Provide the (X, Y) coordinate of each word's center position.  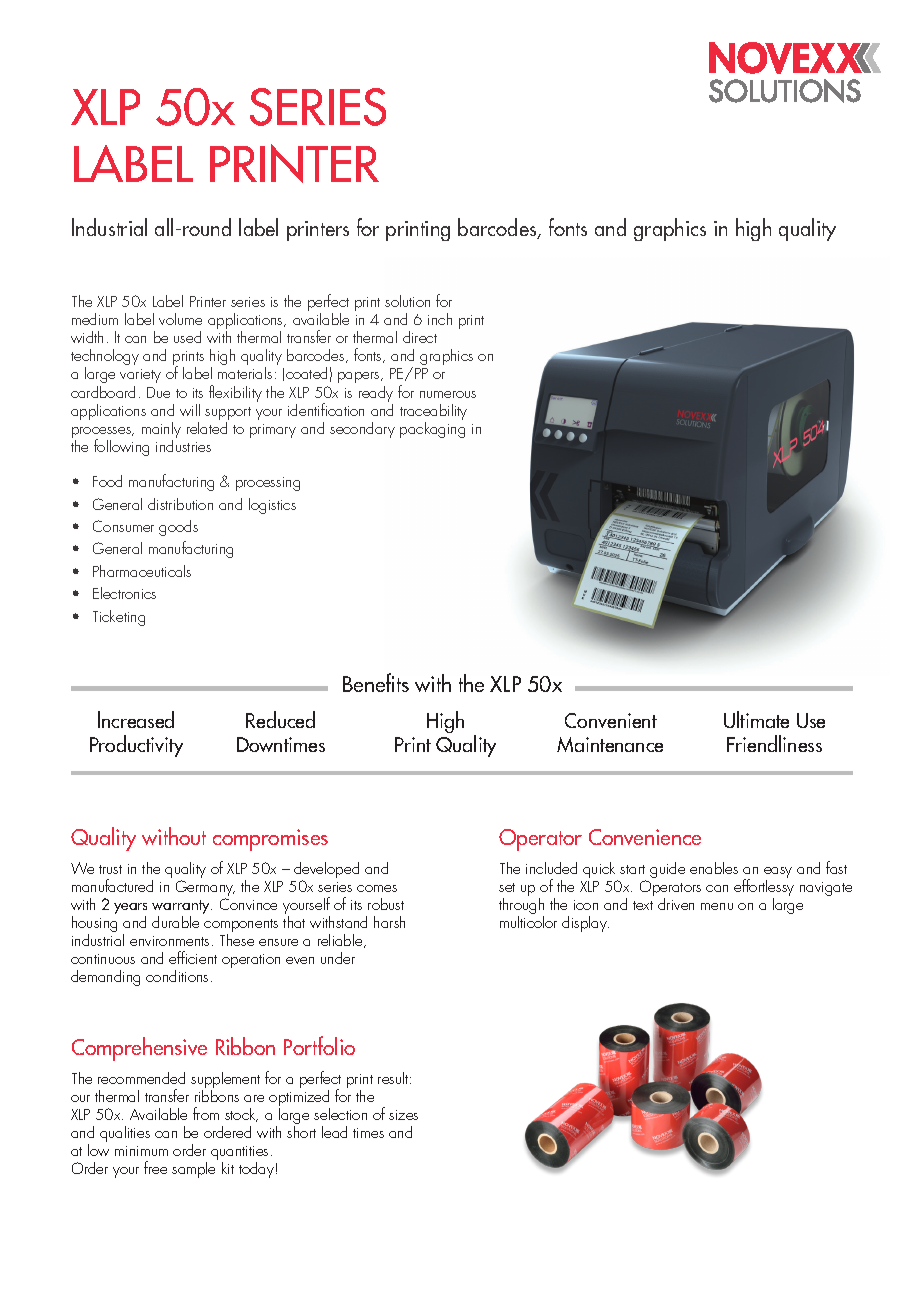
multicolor (528, 922)
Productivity (136, 746)
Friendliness (774, 743)
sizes (403, 1115)
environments (169, 941)
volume (180, 319)
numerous (448, 394)
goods (178, 528)
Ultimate (756, 719)
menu (717, 906)
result (394, 1078)
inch (440, 319)
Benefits (376, 682)
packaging (432, 428)
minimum (141, 1151)
